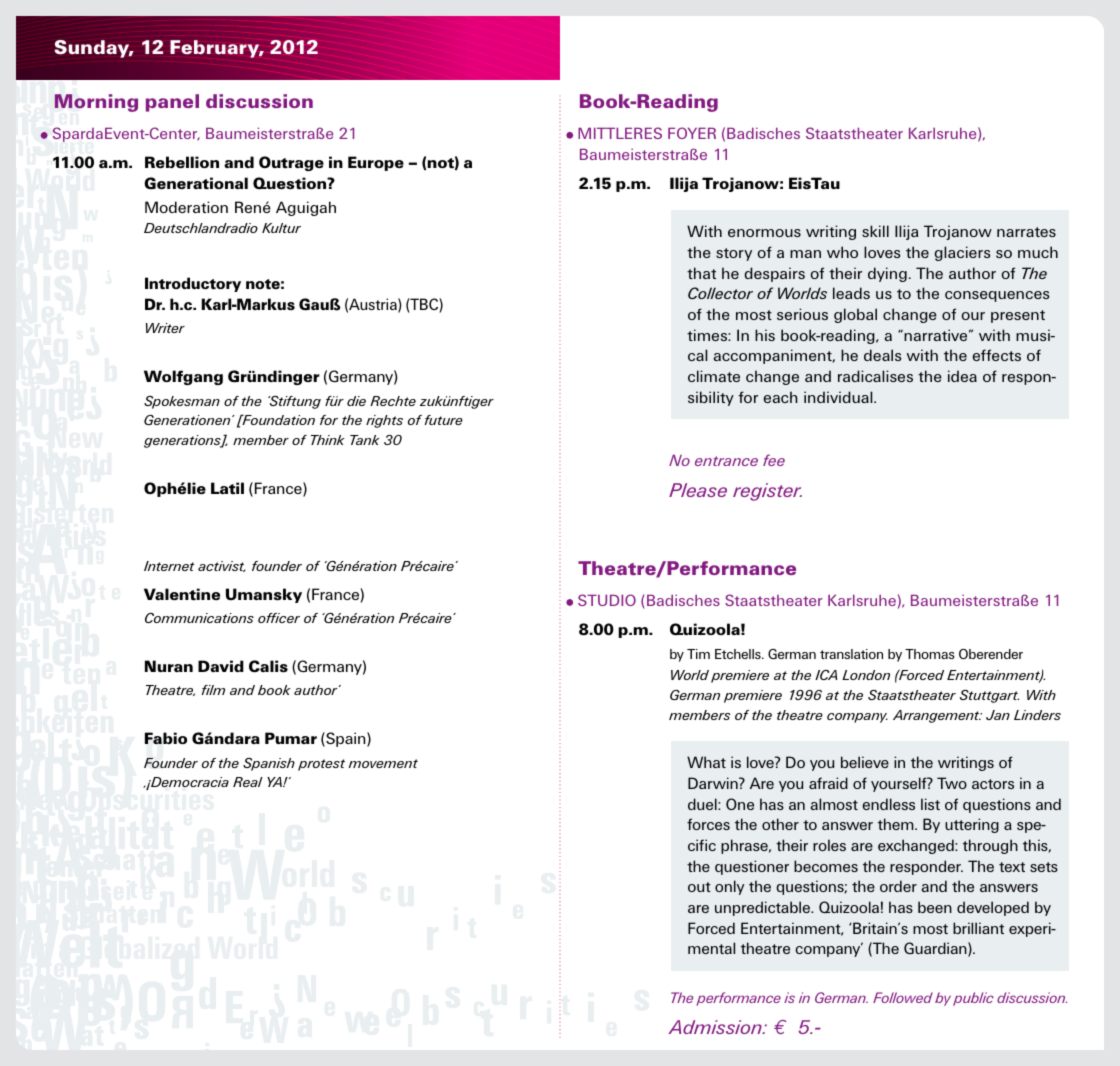 The image size is (1120, 1066). I want to click on Thomas, so click(930, 654).
